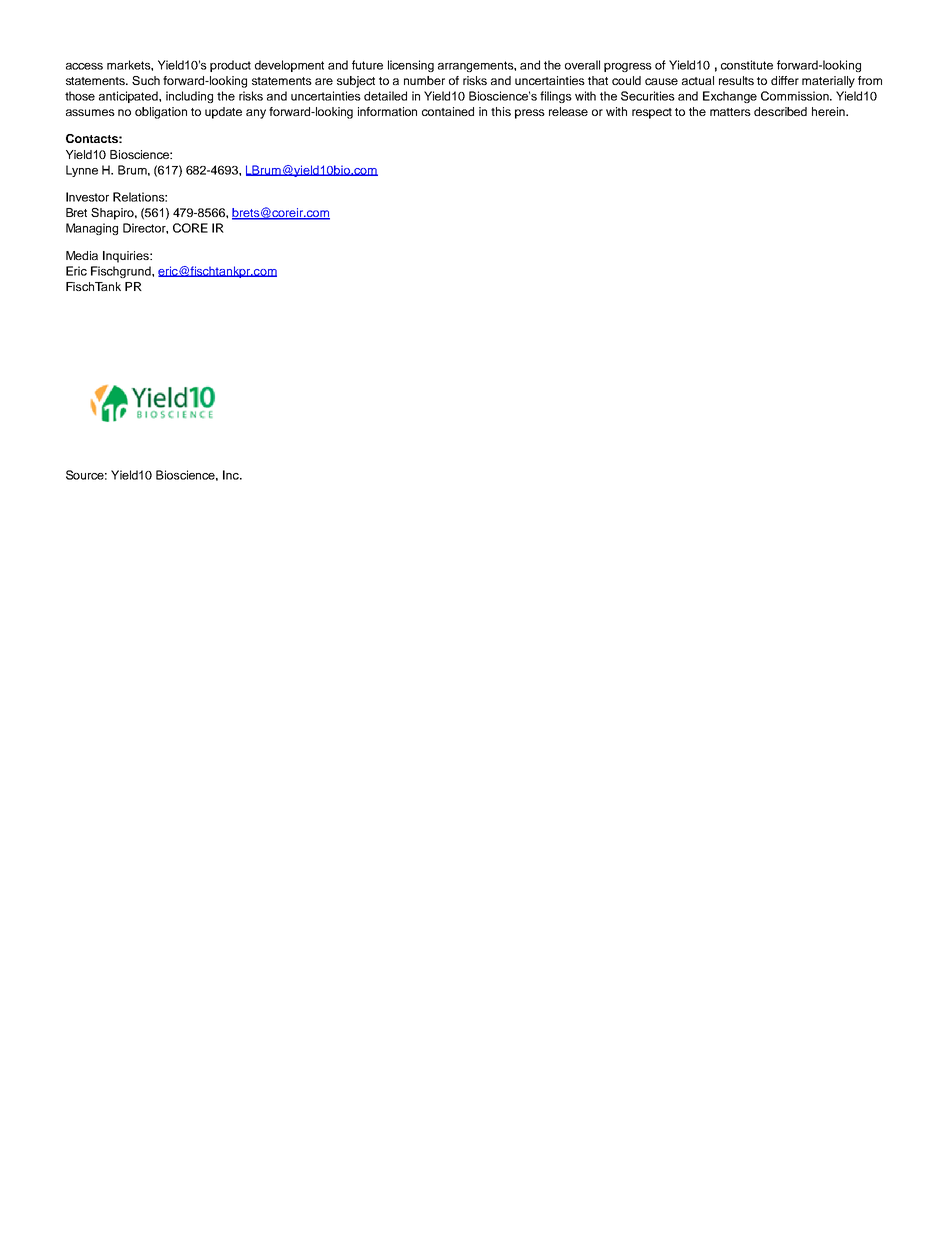 This screenshot has width=952, height=1233. I want to click on press, so click(530, 114).
